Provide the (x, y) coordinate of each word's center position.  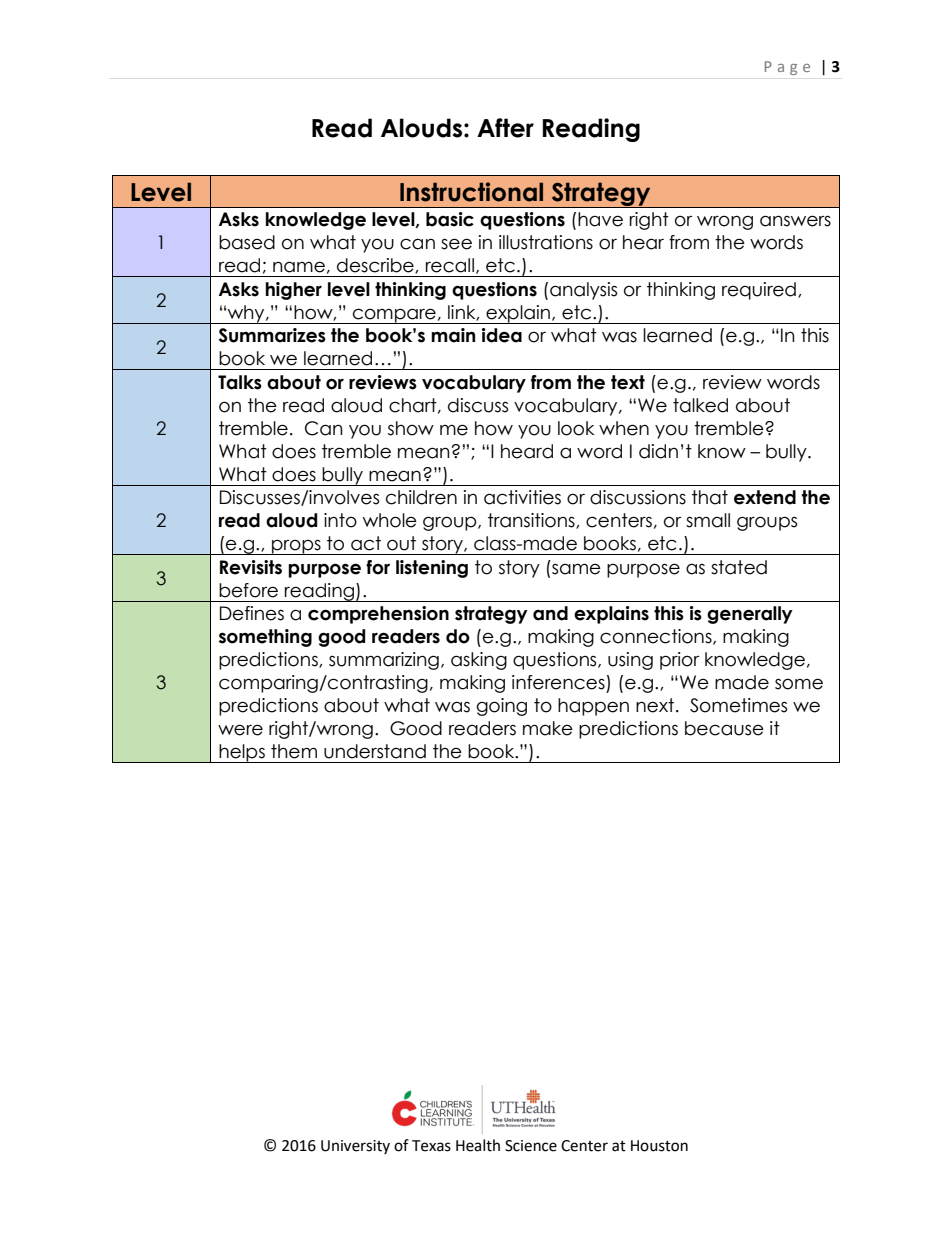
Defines (252, 613)
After (505, 128)
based (247, 242)
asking (479, 661)
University (355, 1147)
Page (787, 68)
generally (750, 615)
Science (531, 1146)
